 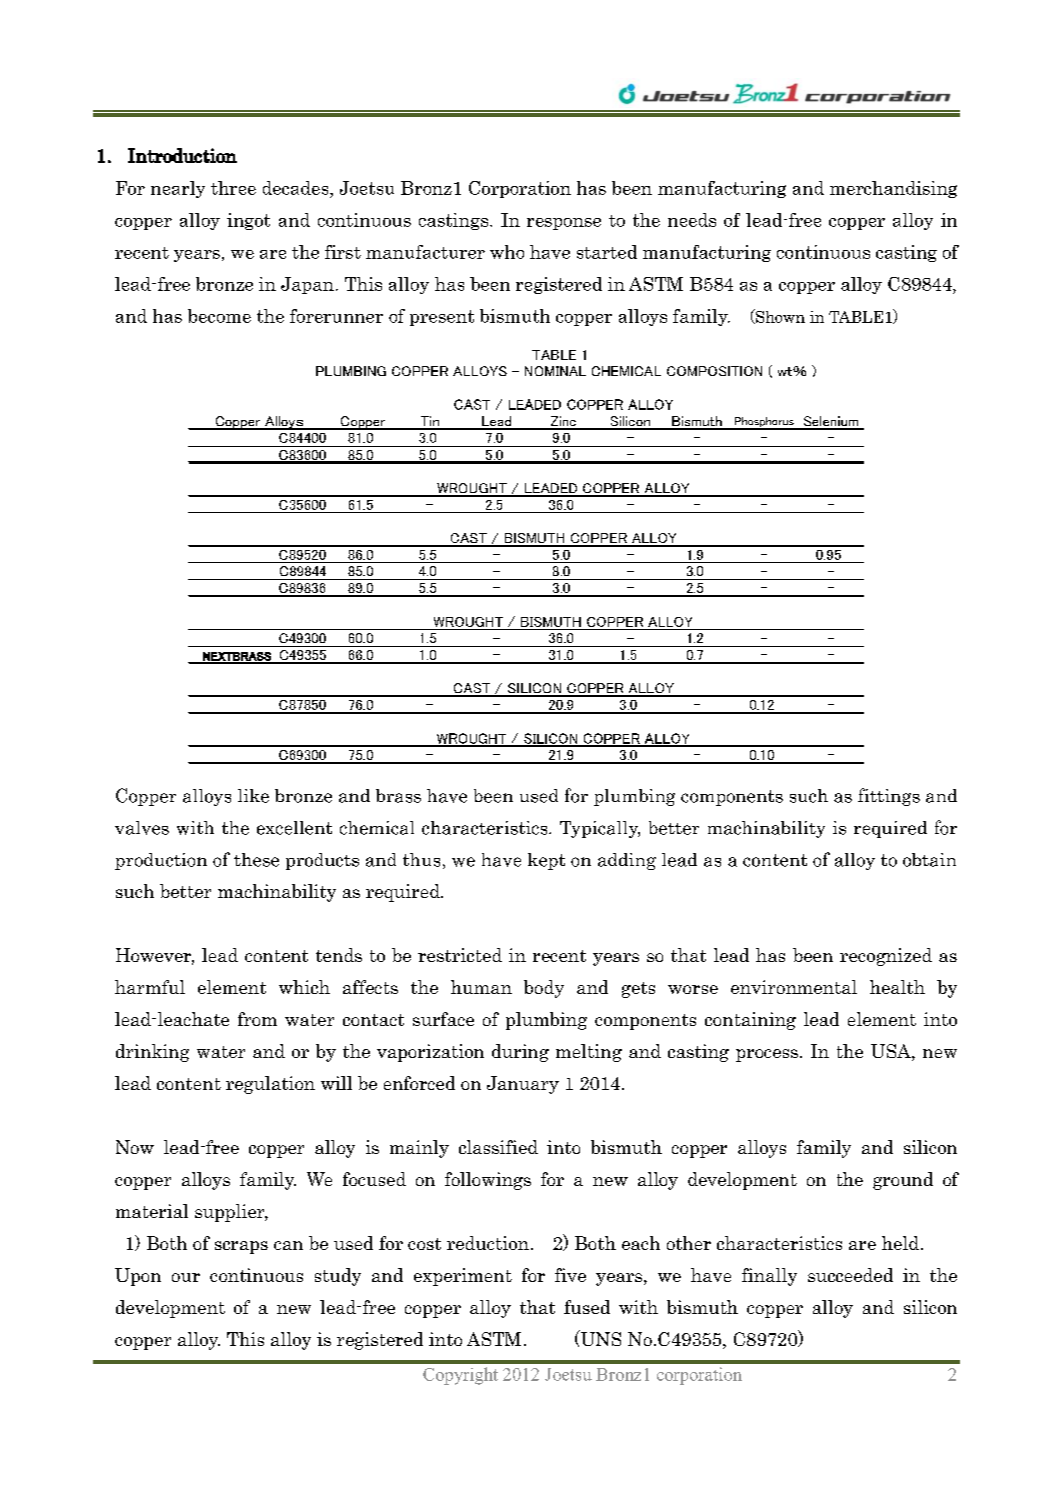 I want to click on response, so click(x=564, y=224).
